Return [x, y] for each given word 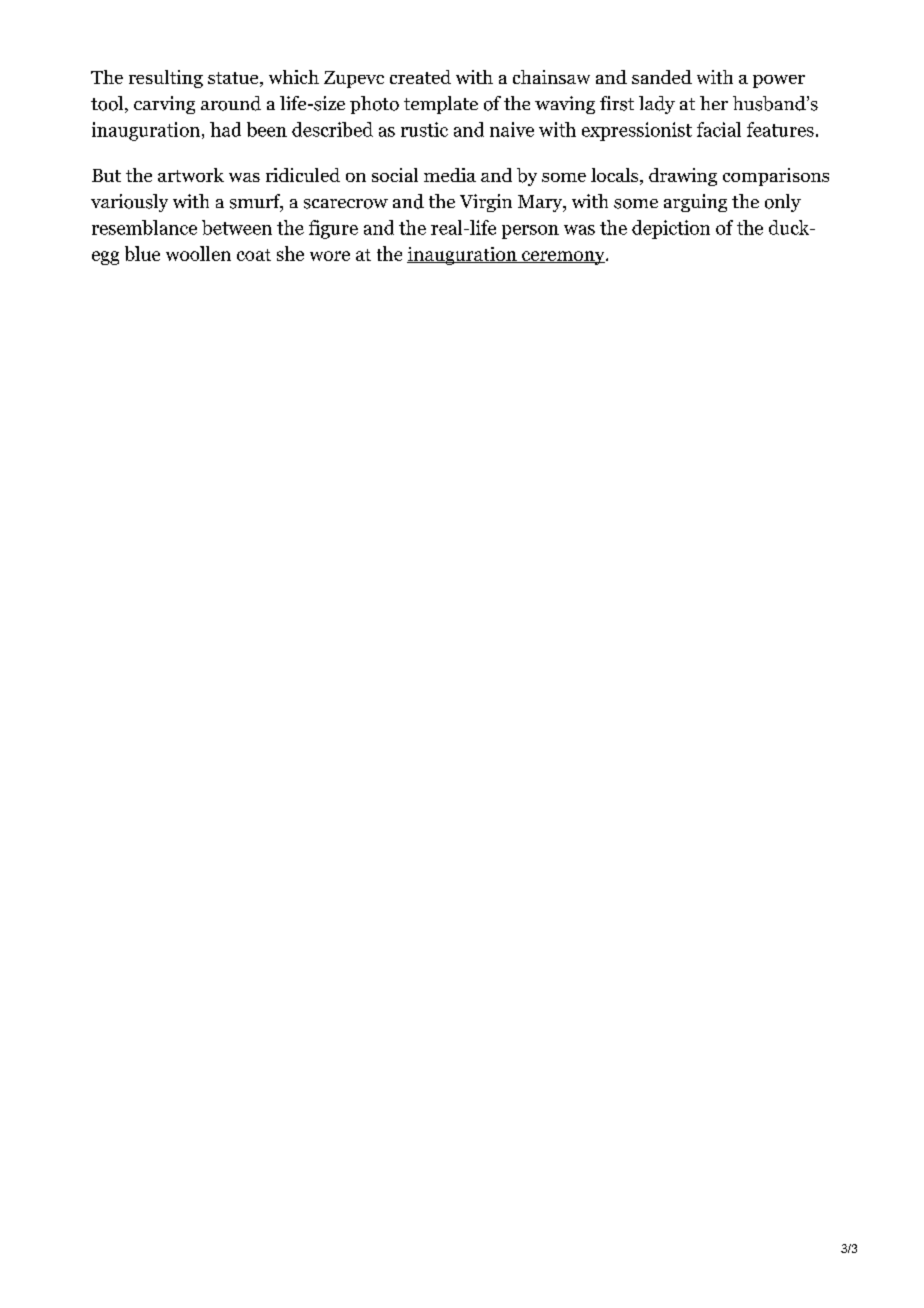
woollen [198, 253]
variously [129, 203]
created [420, 77]
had [225, 129]
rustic [424, 129]
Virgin [486, 203]
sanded [662, 77]
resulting [166, 79]
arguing [695, 203]
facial [719, 129]
